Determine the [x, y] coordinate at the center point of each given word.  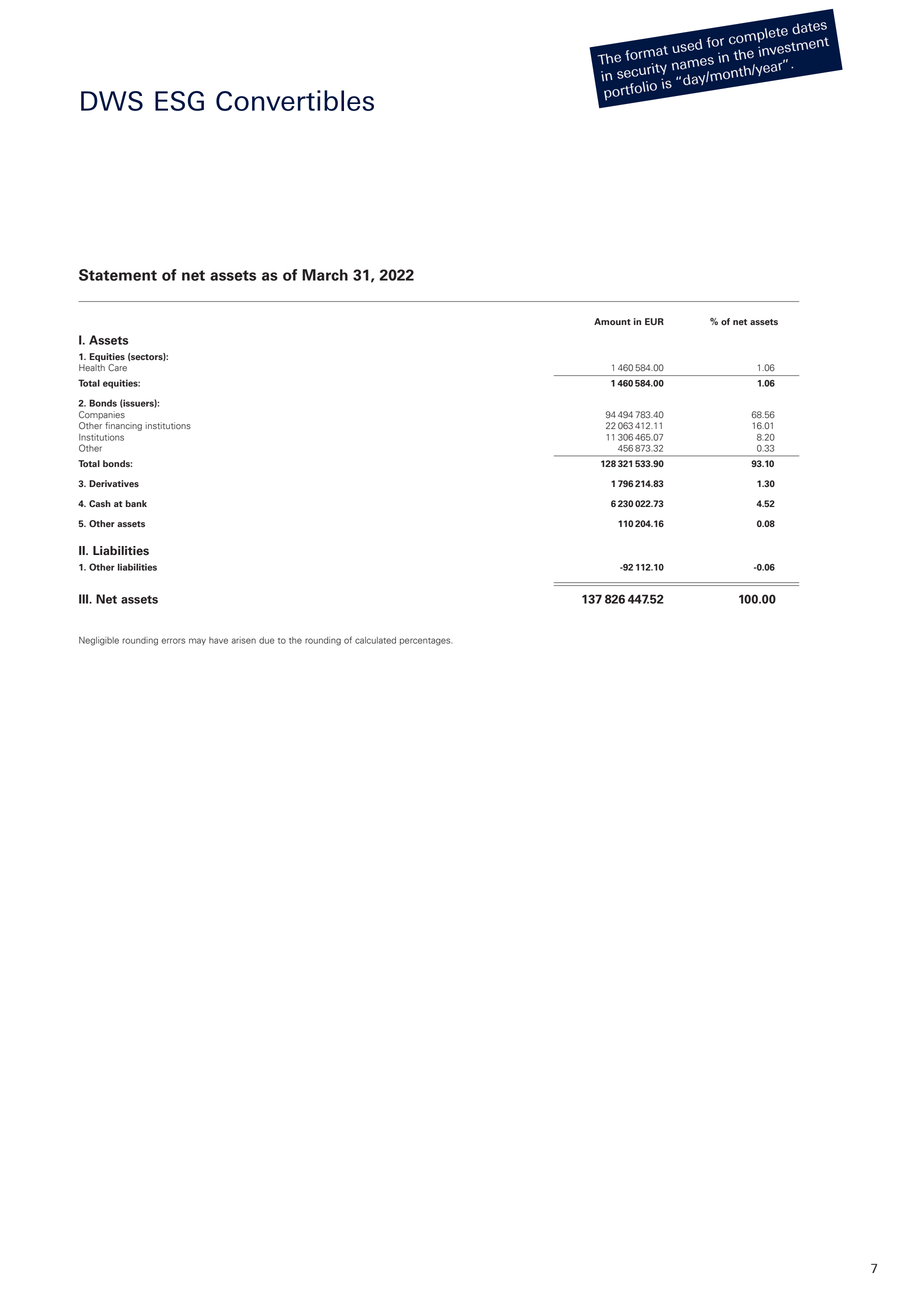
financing [123, 426]
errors [173, 641]
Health [92, 368]
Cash [100, 503]
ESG [179, 101]
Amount [612, 322]
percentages [426, 642]
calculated [375, 640]
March [325, 275]
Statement [118, 275]
